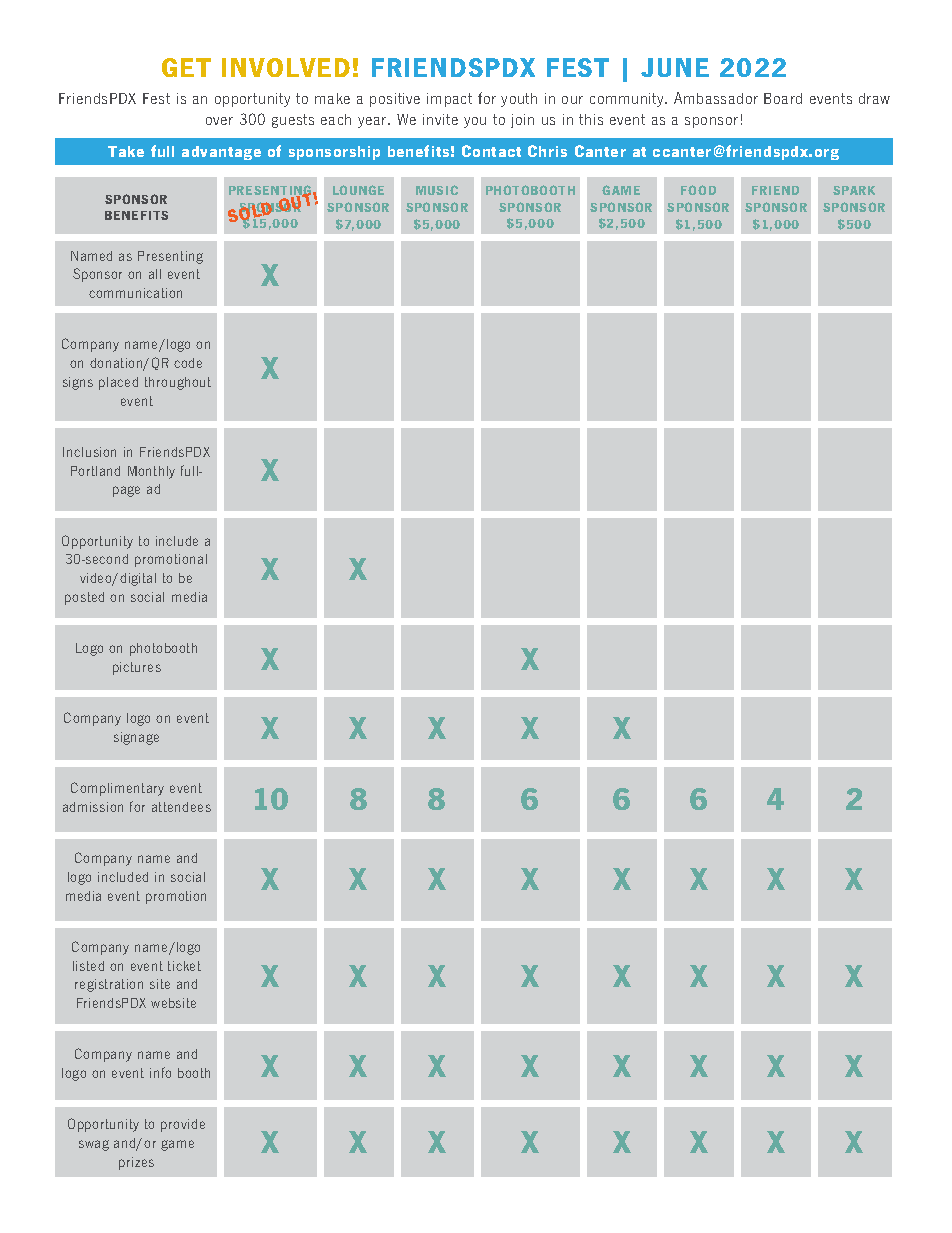 The height and width of the page is (1233, 952). What do you see at coordinates (136, 738) in the page?
I see `signage` at bounding box center [136, 738].
